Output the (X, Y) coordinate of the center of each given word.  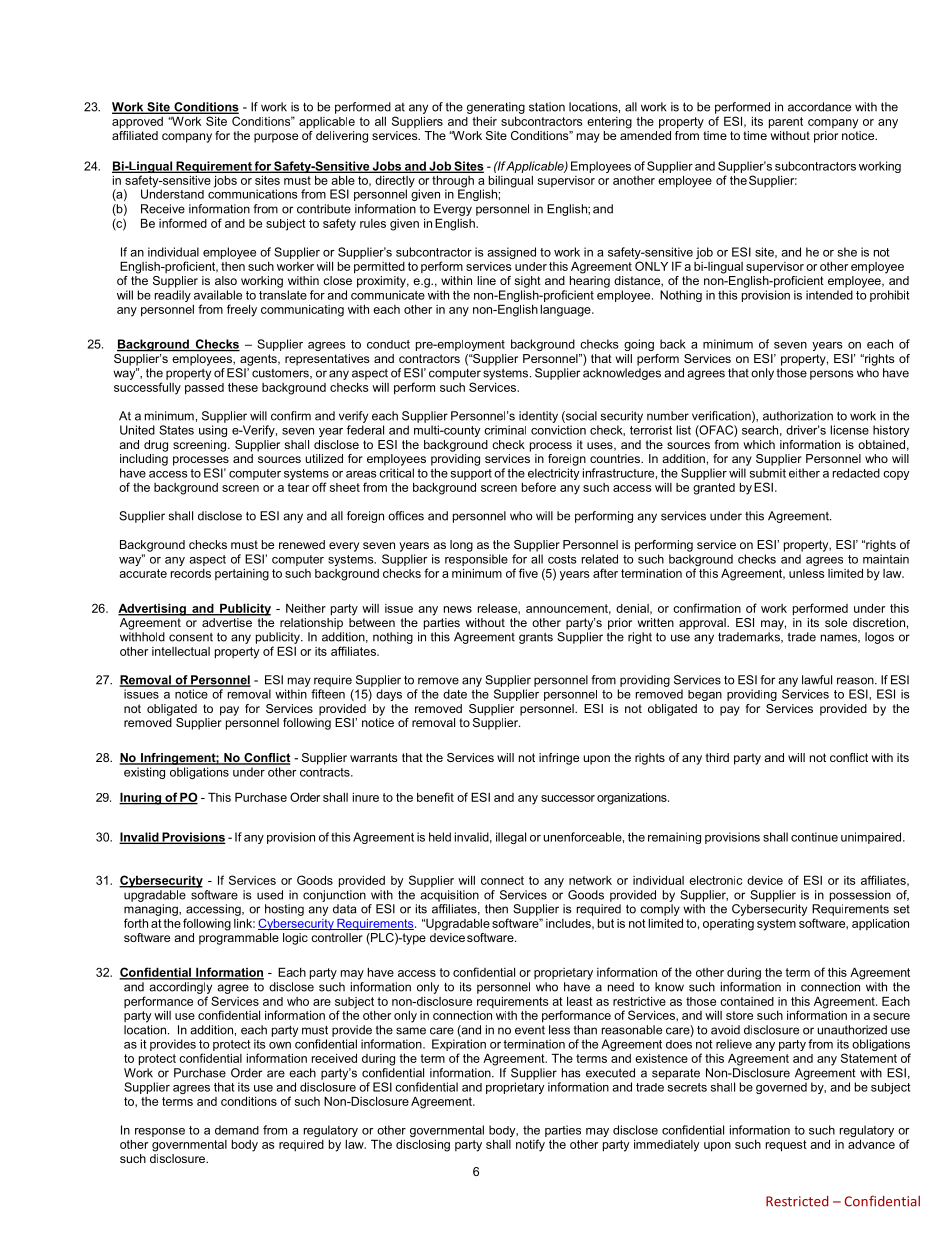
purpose (276, 138)
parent (786, 123)
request (786, 1146)
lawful (817, 680)
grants (536, 638)
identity (538, 417)
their (484, 121)
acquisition (449, 896)
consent (191, 637)
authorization (798, 416)
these (243, 387)
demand (237, 1130)
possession (860, 896)
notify (530, 1145)
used (270, 895)
